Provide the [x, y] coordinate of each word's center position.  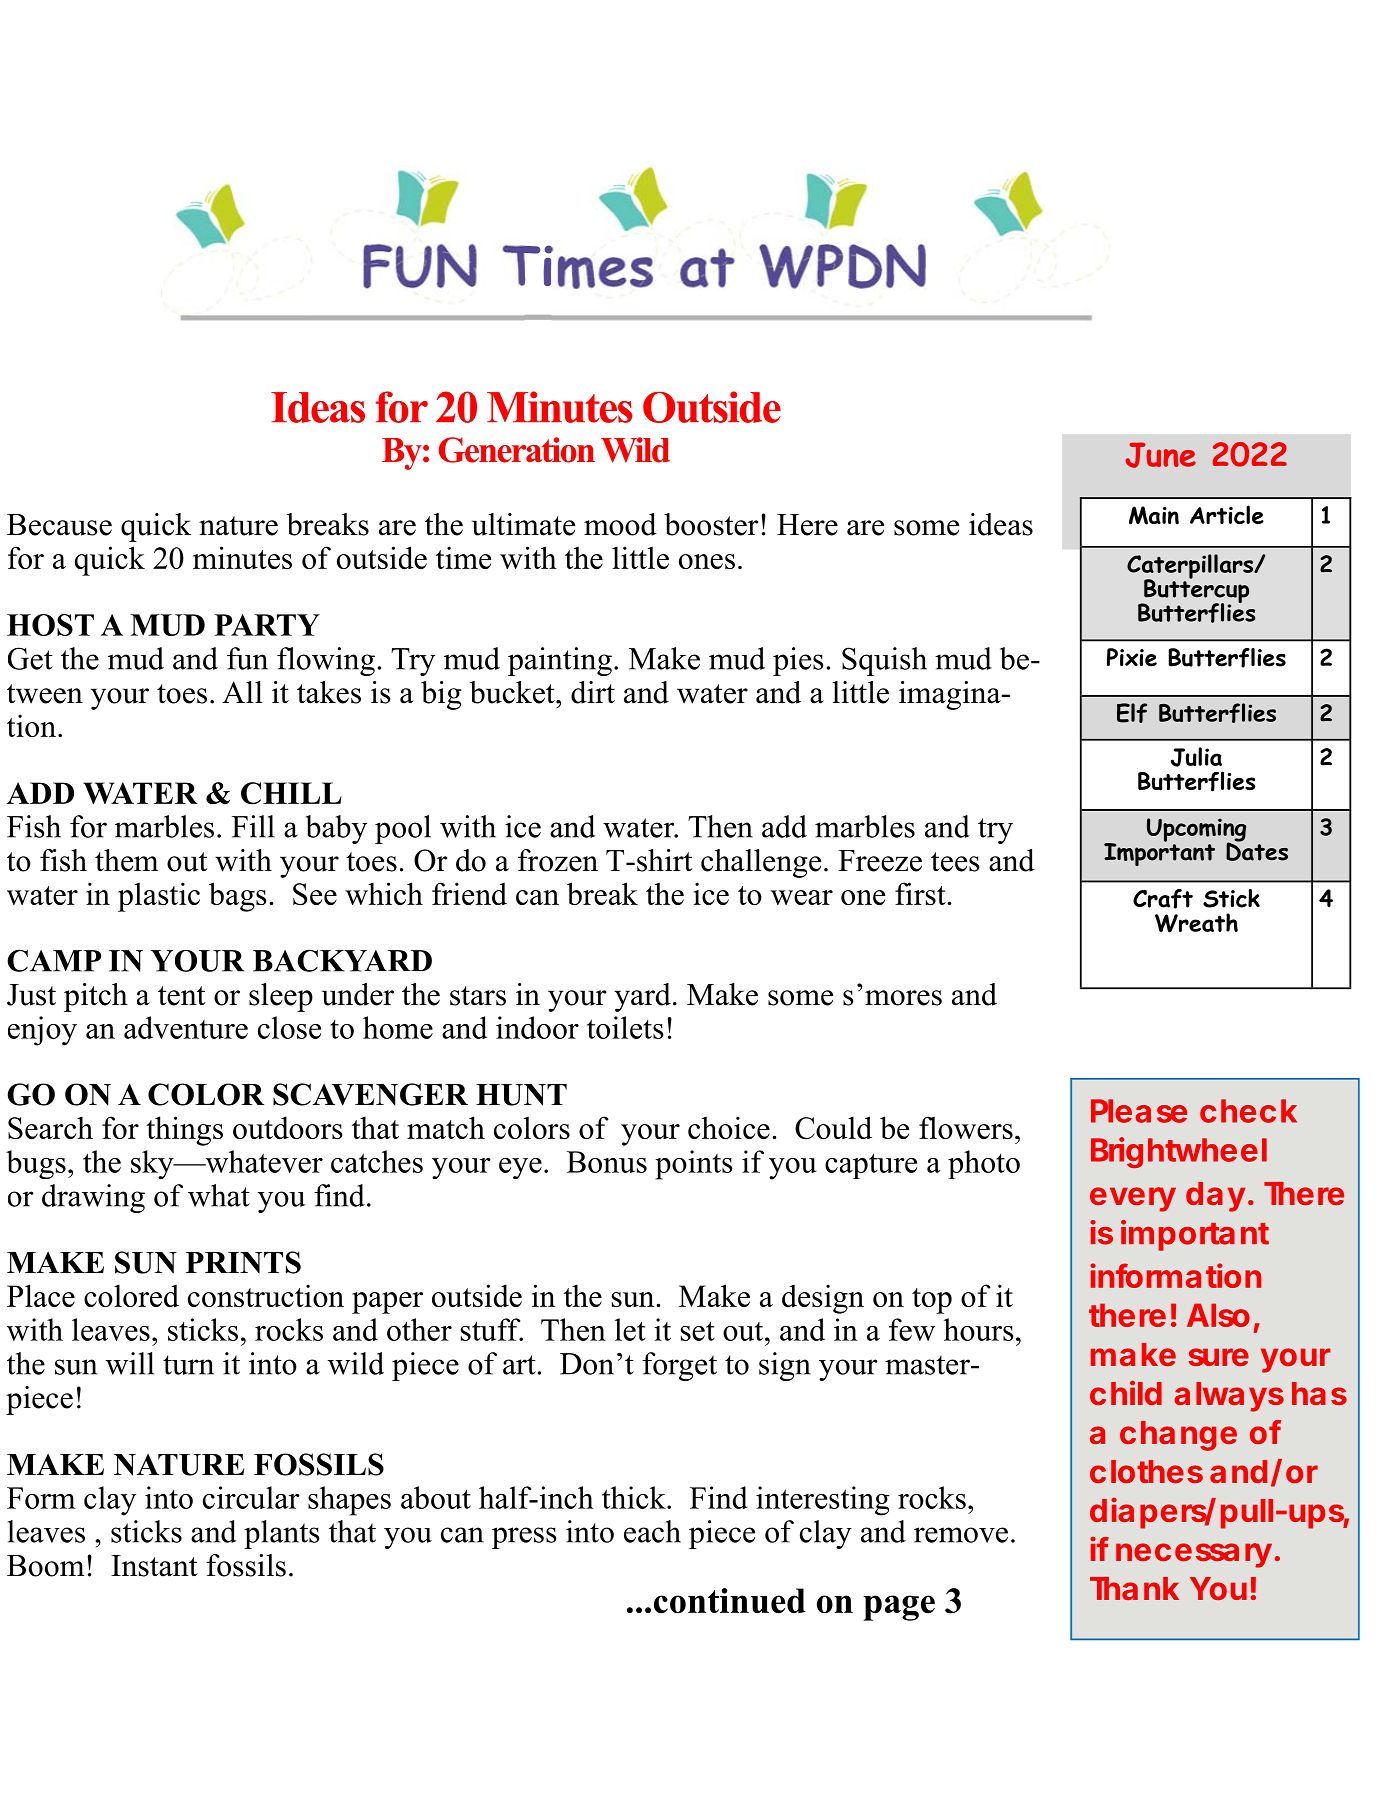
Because [59, 525]
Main [1154, 515]
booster [711, 524]
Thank [1134, 1588]
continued [730, 1601]
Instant [154, 1566]
